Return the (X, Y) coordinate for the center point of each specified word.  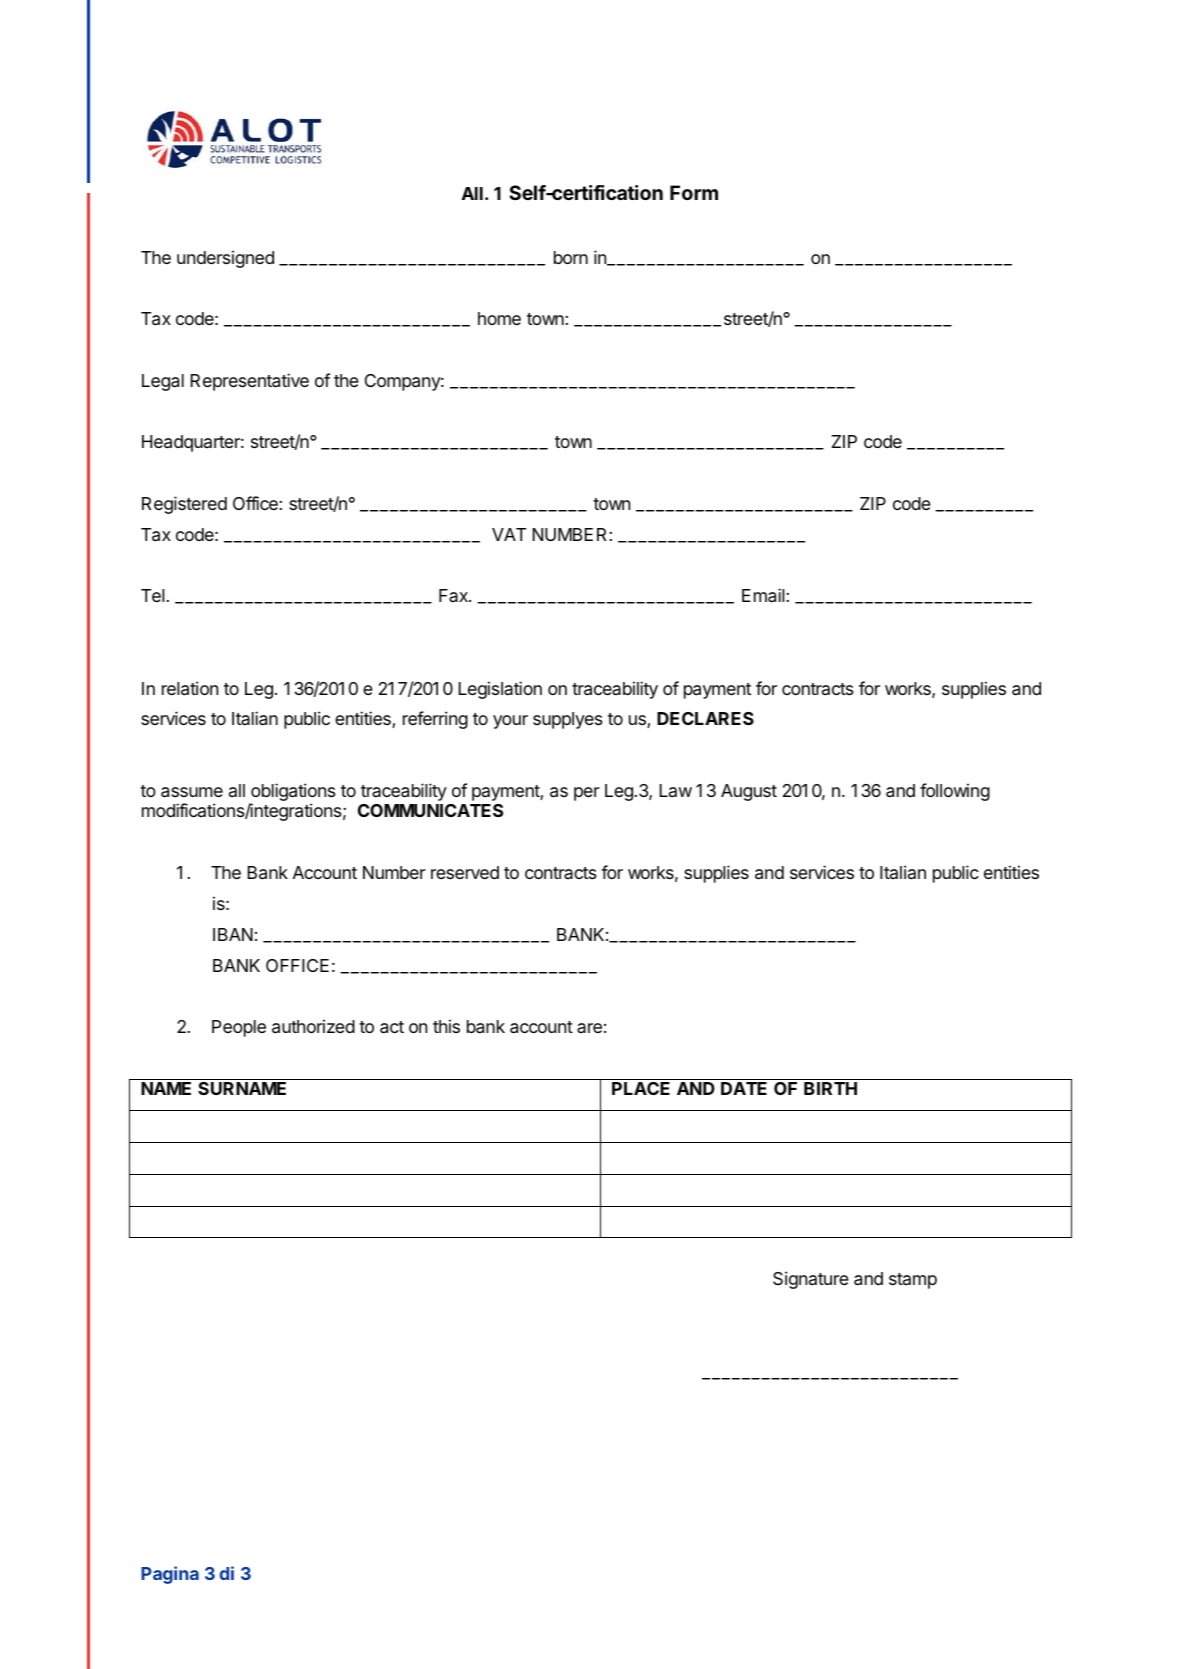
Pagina (170, 1575)
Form (694, 192)
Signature (811, 1280)
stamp (913, 1281)
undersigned (225, 259)
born (571, 257)
